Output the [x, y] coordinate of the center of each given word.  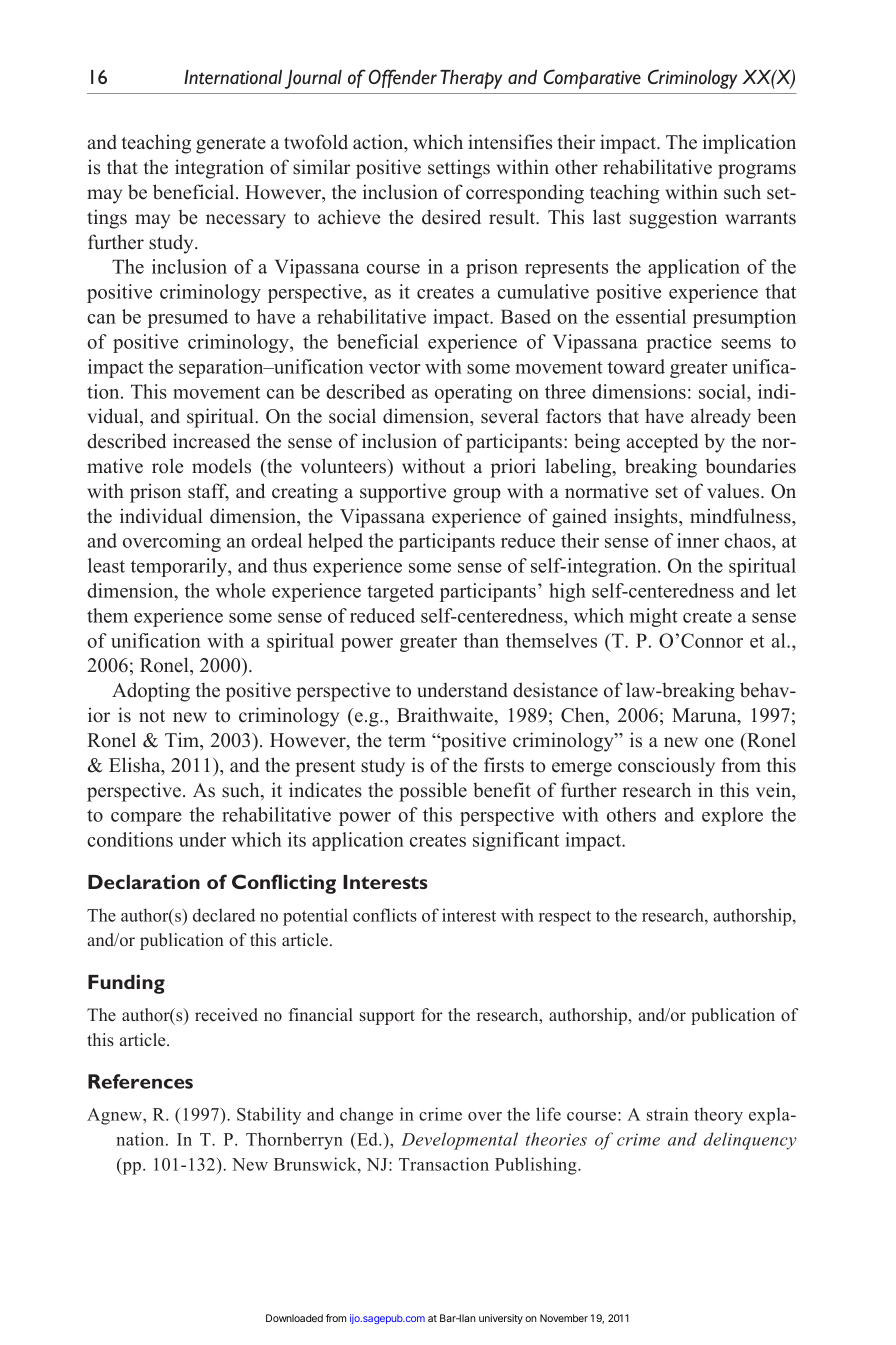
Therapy [471, 79]
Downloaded [294, 1318]
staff [208, 492]
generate [231, 145]
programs [757, 171]
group [477, 495]
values [734, 491]
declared [224, 915]
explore [732, 816]
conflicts [385, 915]
